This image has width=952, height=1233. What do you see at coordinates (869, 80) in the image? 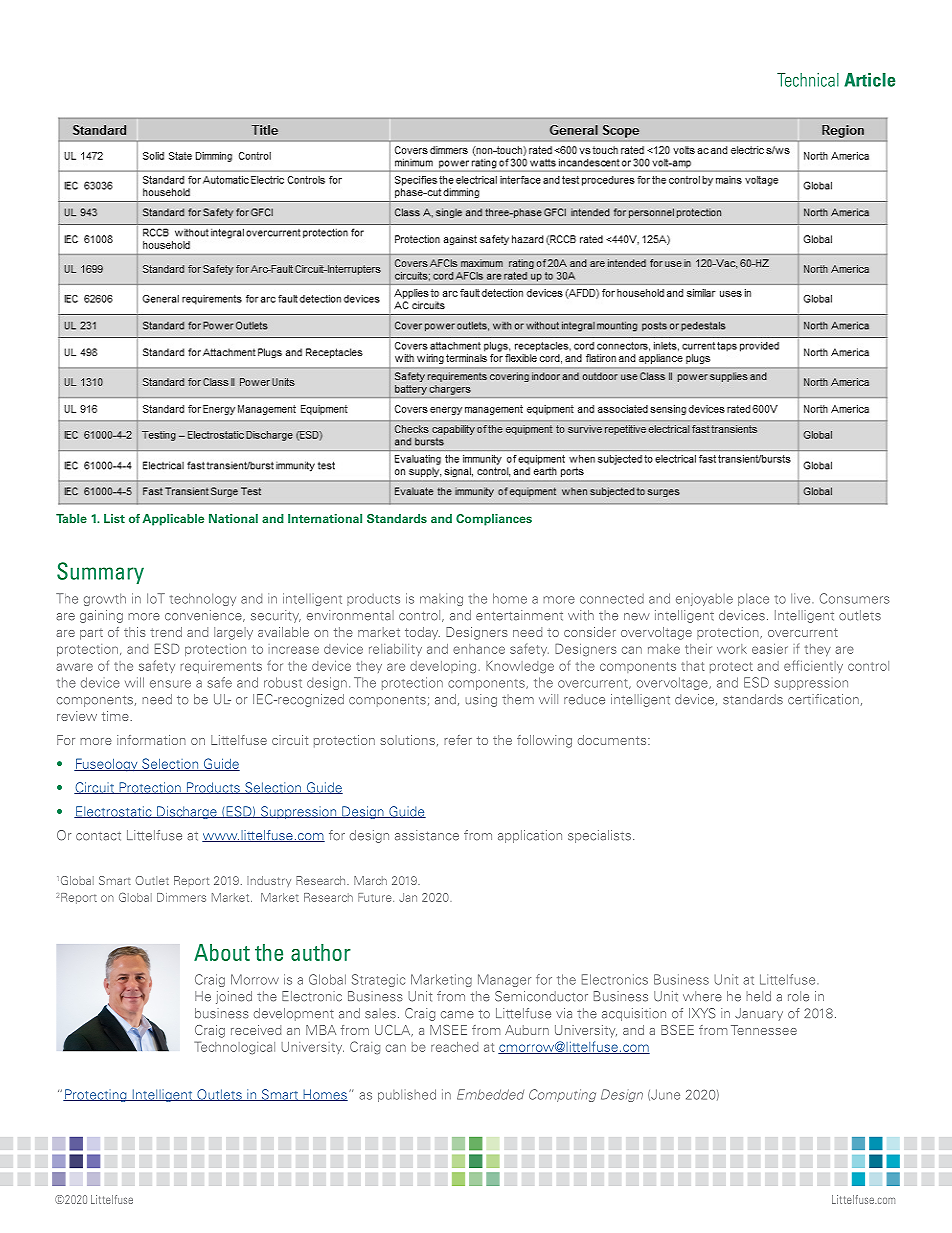
I see `Article` at bounding box center [869, 80].
